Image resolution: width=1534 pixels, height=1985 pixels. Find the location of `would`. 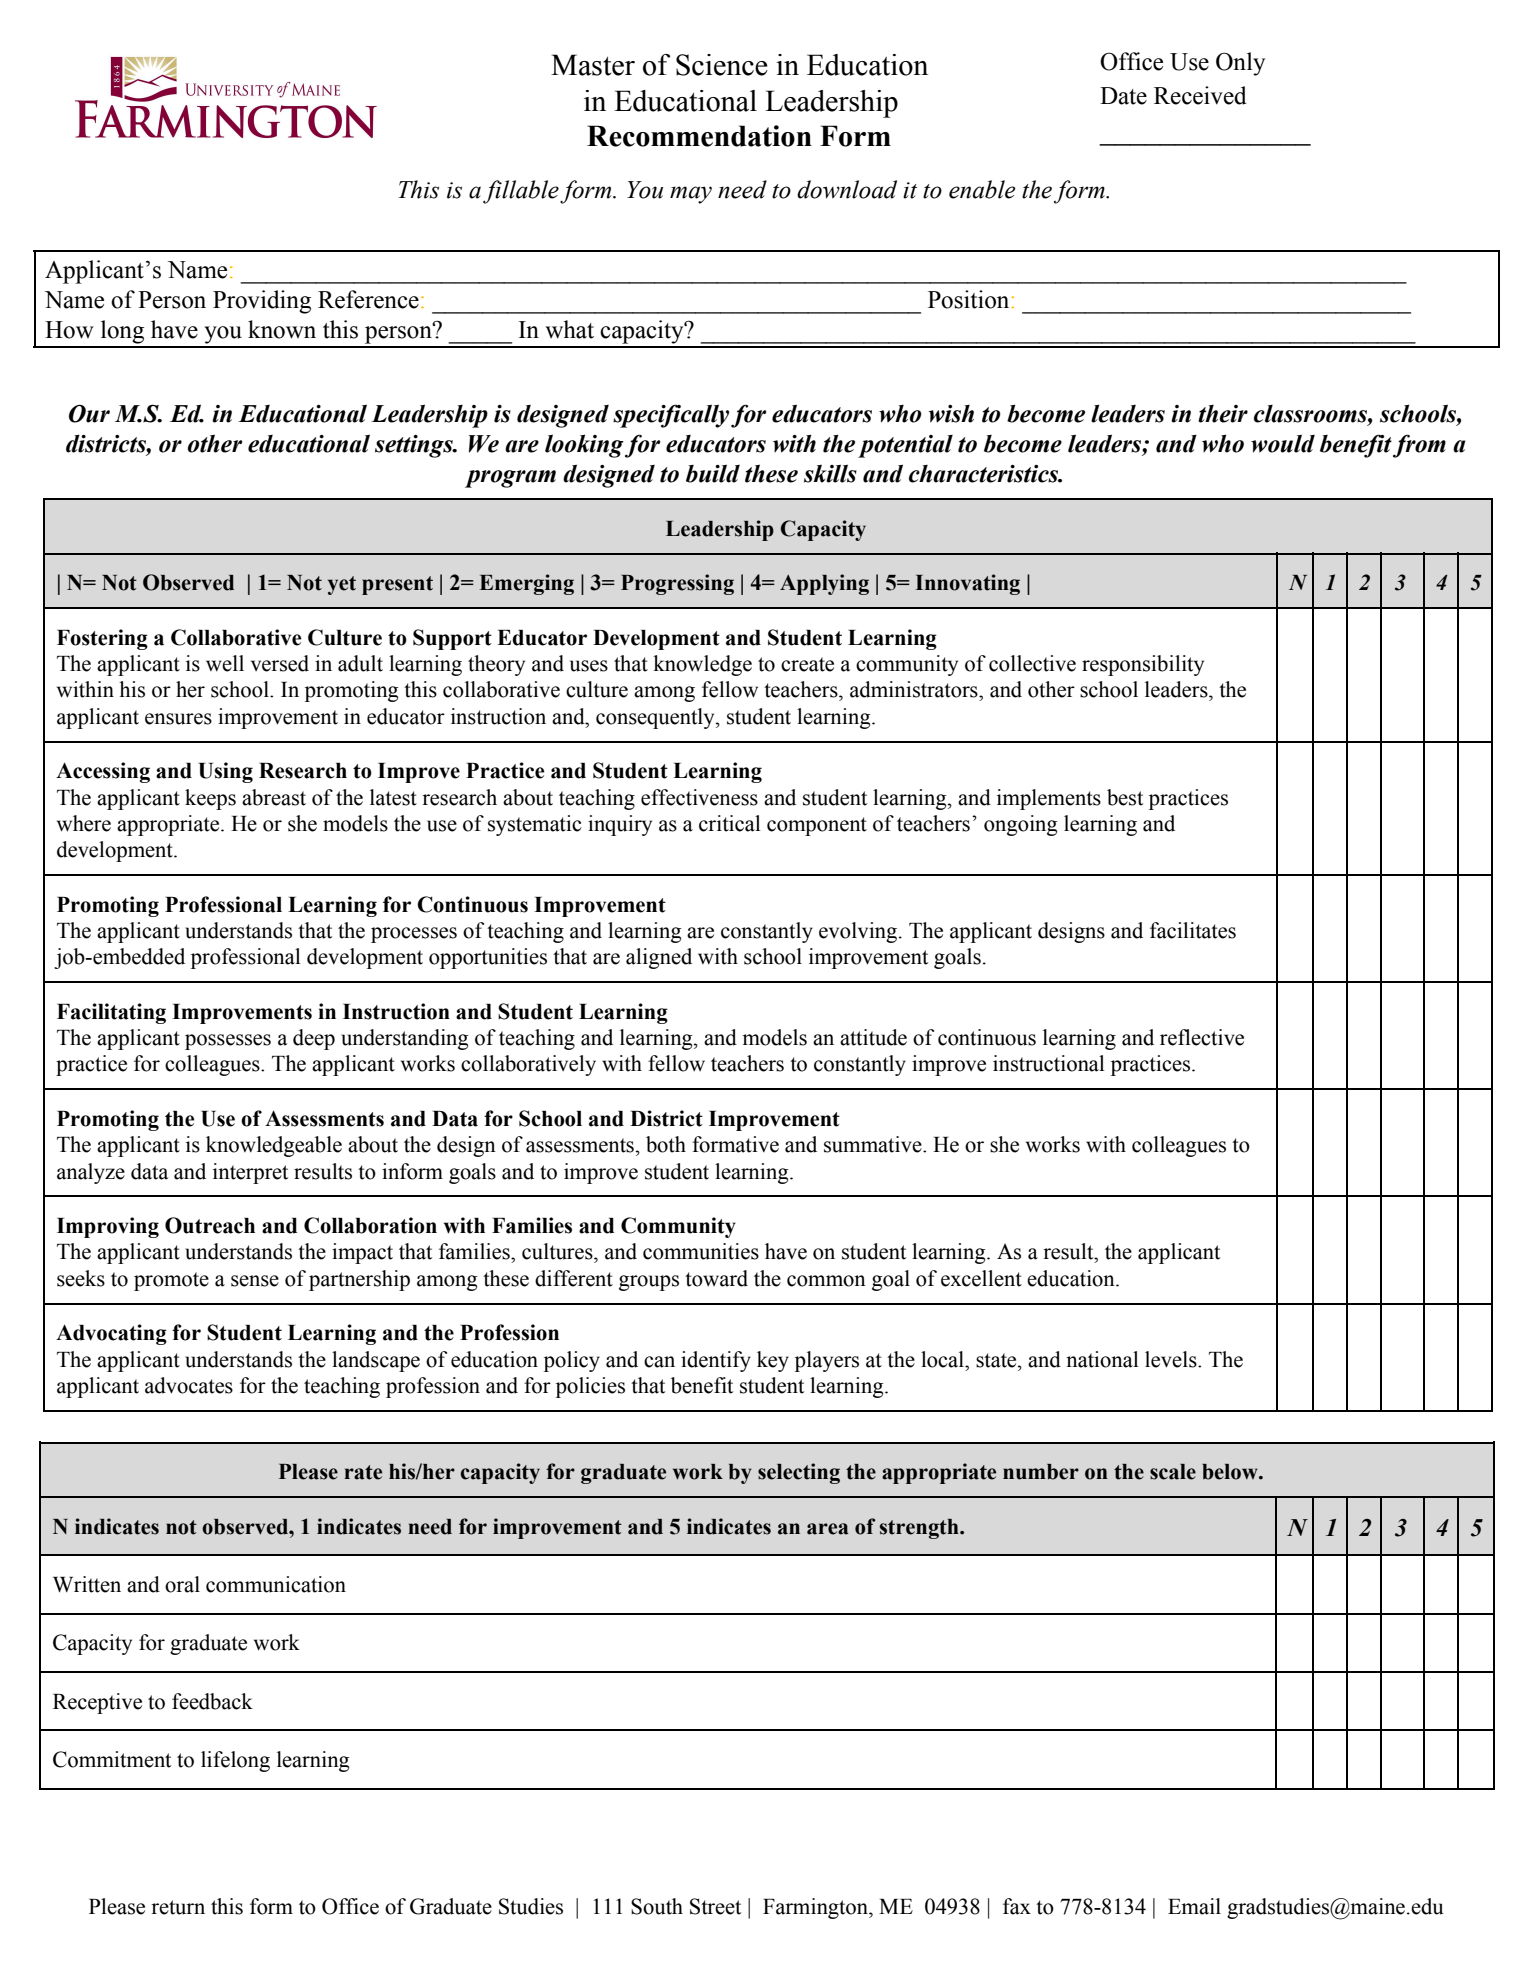

would is located at coordinates (1283, 444).
